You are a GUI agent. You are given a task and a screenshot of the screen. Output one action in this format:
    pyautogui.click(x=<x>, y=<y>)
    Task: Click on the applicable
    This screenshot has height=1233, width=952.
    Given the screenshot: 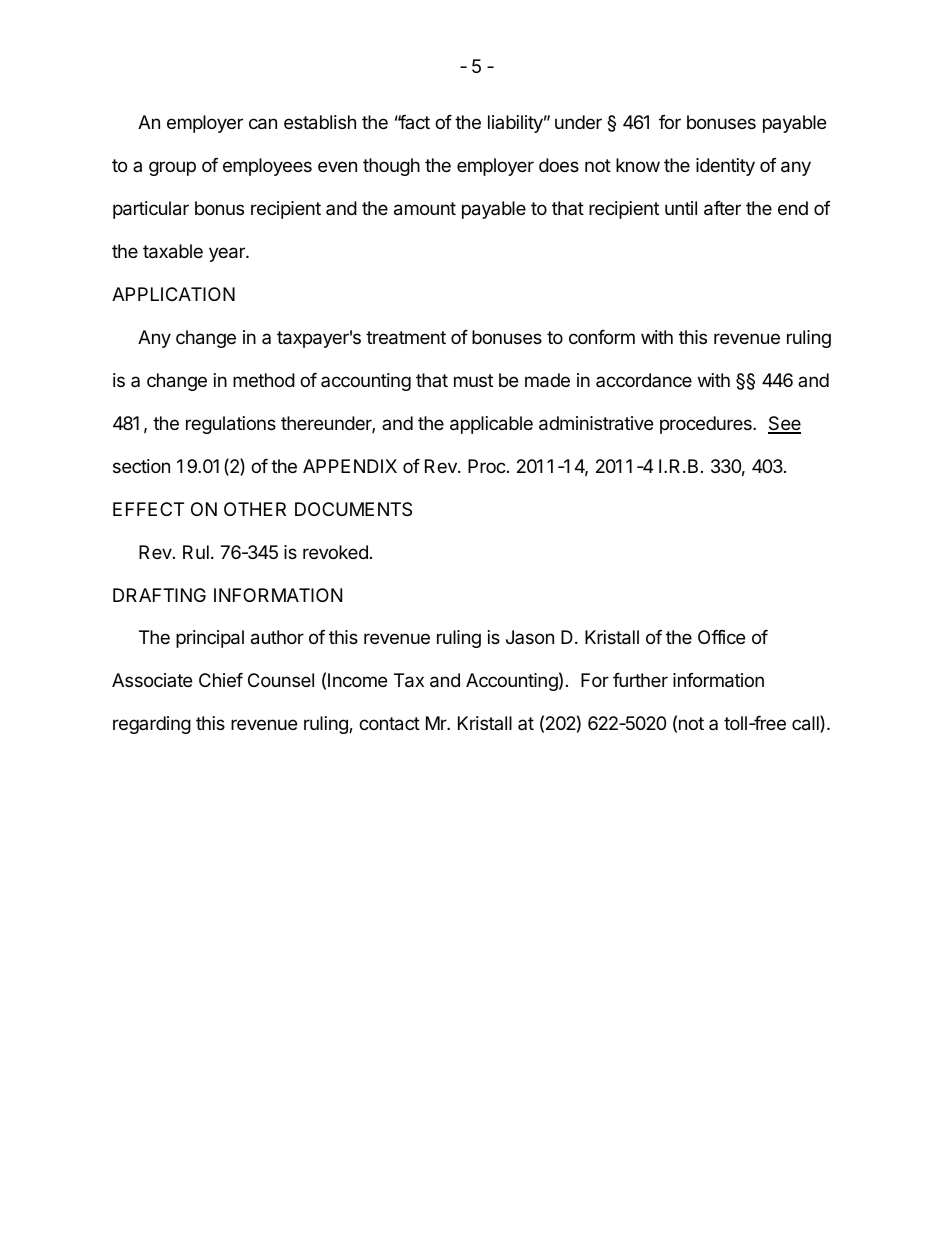 What is the action you would take?
    pyautogui.click(x=491, y=425)
